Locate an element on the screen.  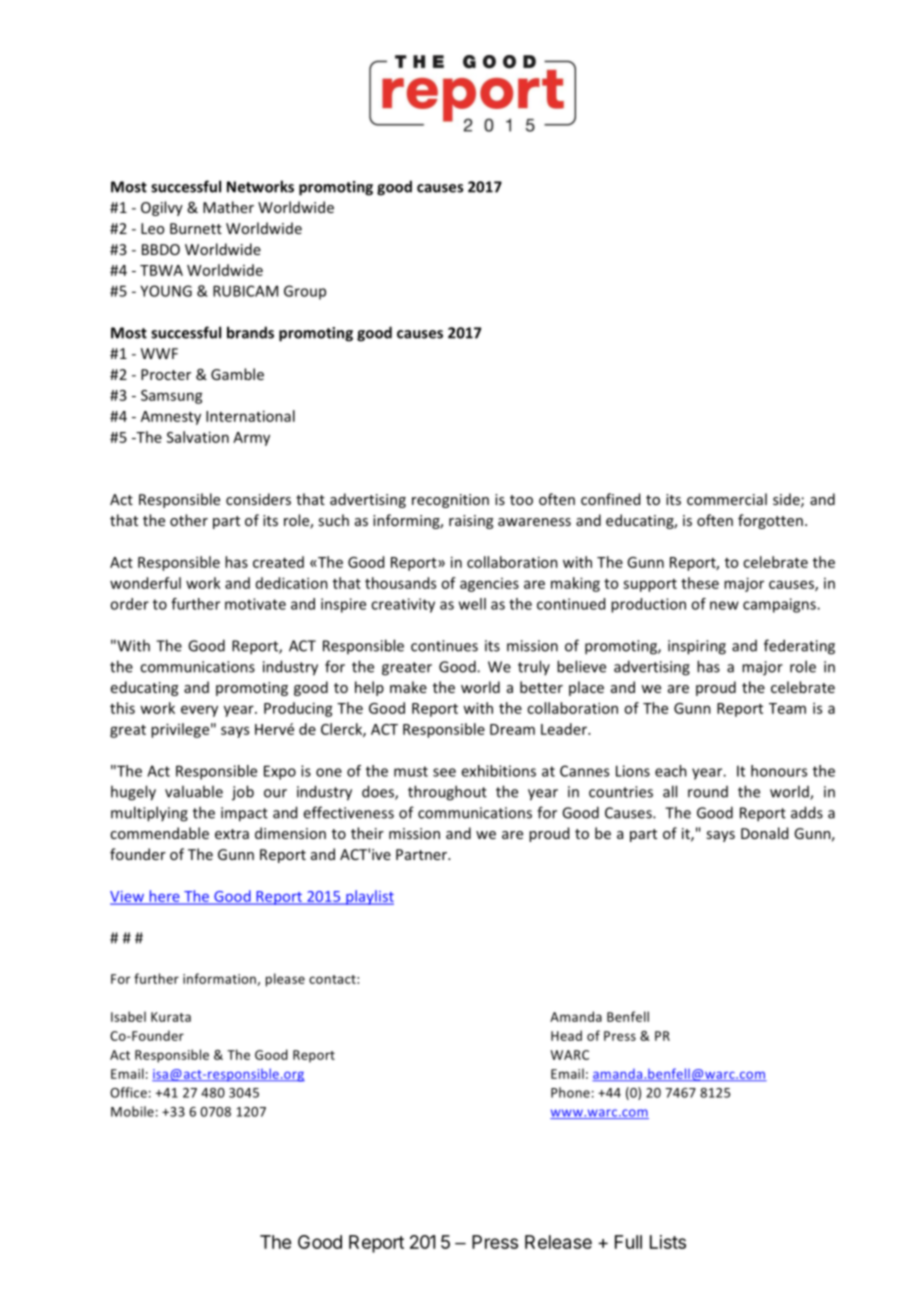
forgotten is located at coordinates (770, 521).
